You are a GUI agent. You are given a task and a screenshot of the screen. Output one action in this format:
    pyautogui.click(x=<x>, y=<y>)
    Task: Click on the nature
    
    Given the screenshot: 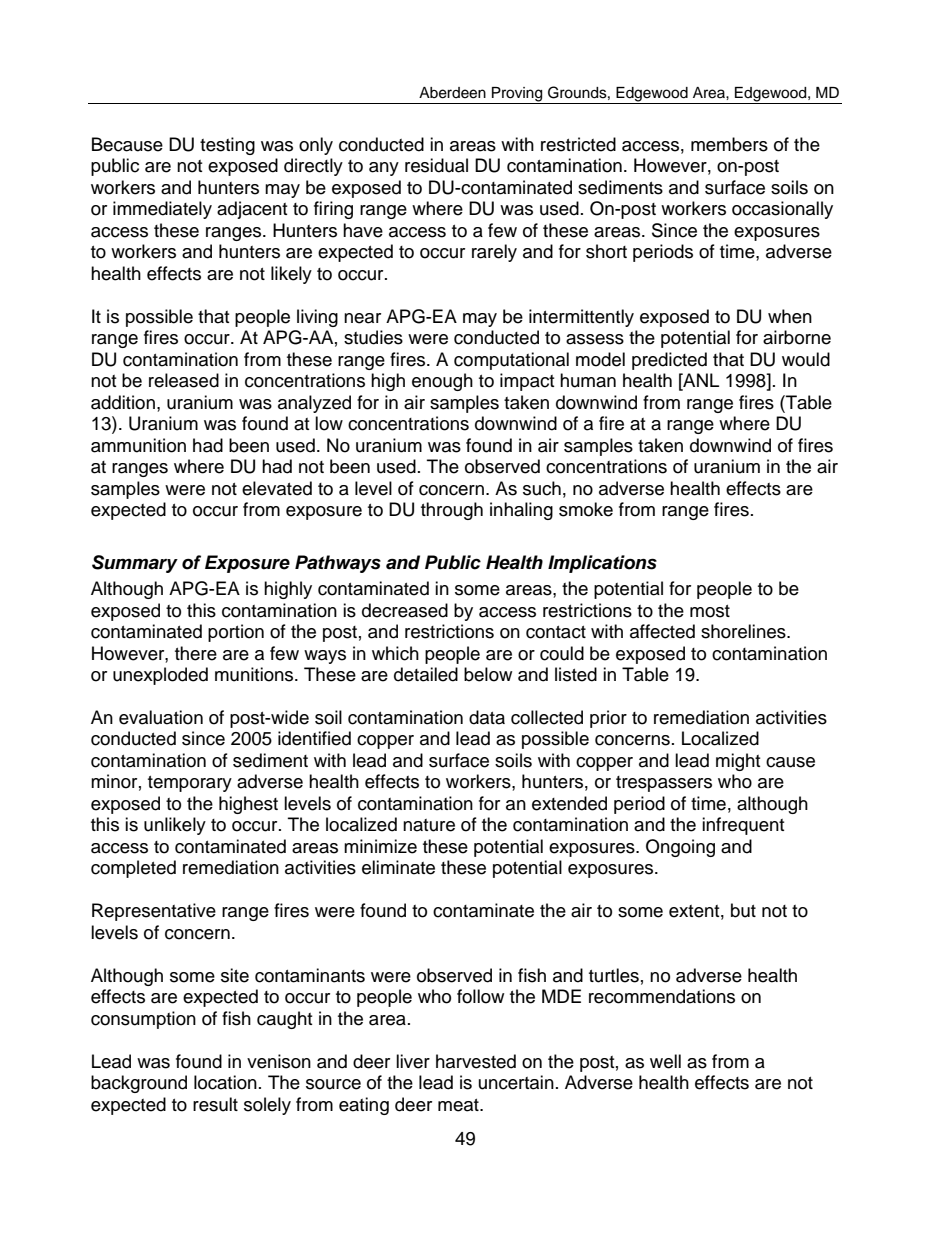 What is the action you would take?
    pyautogui.click(x=429, y=825)
